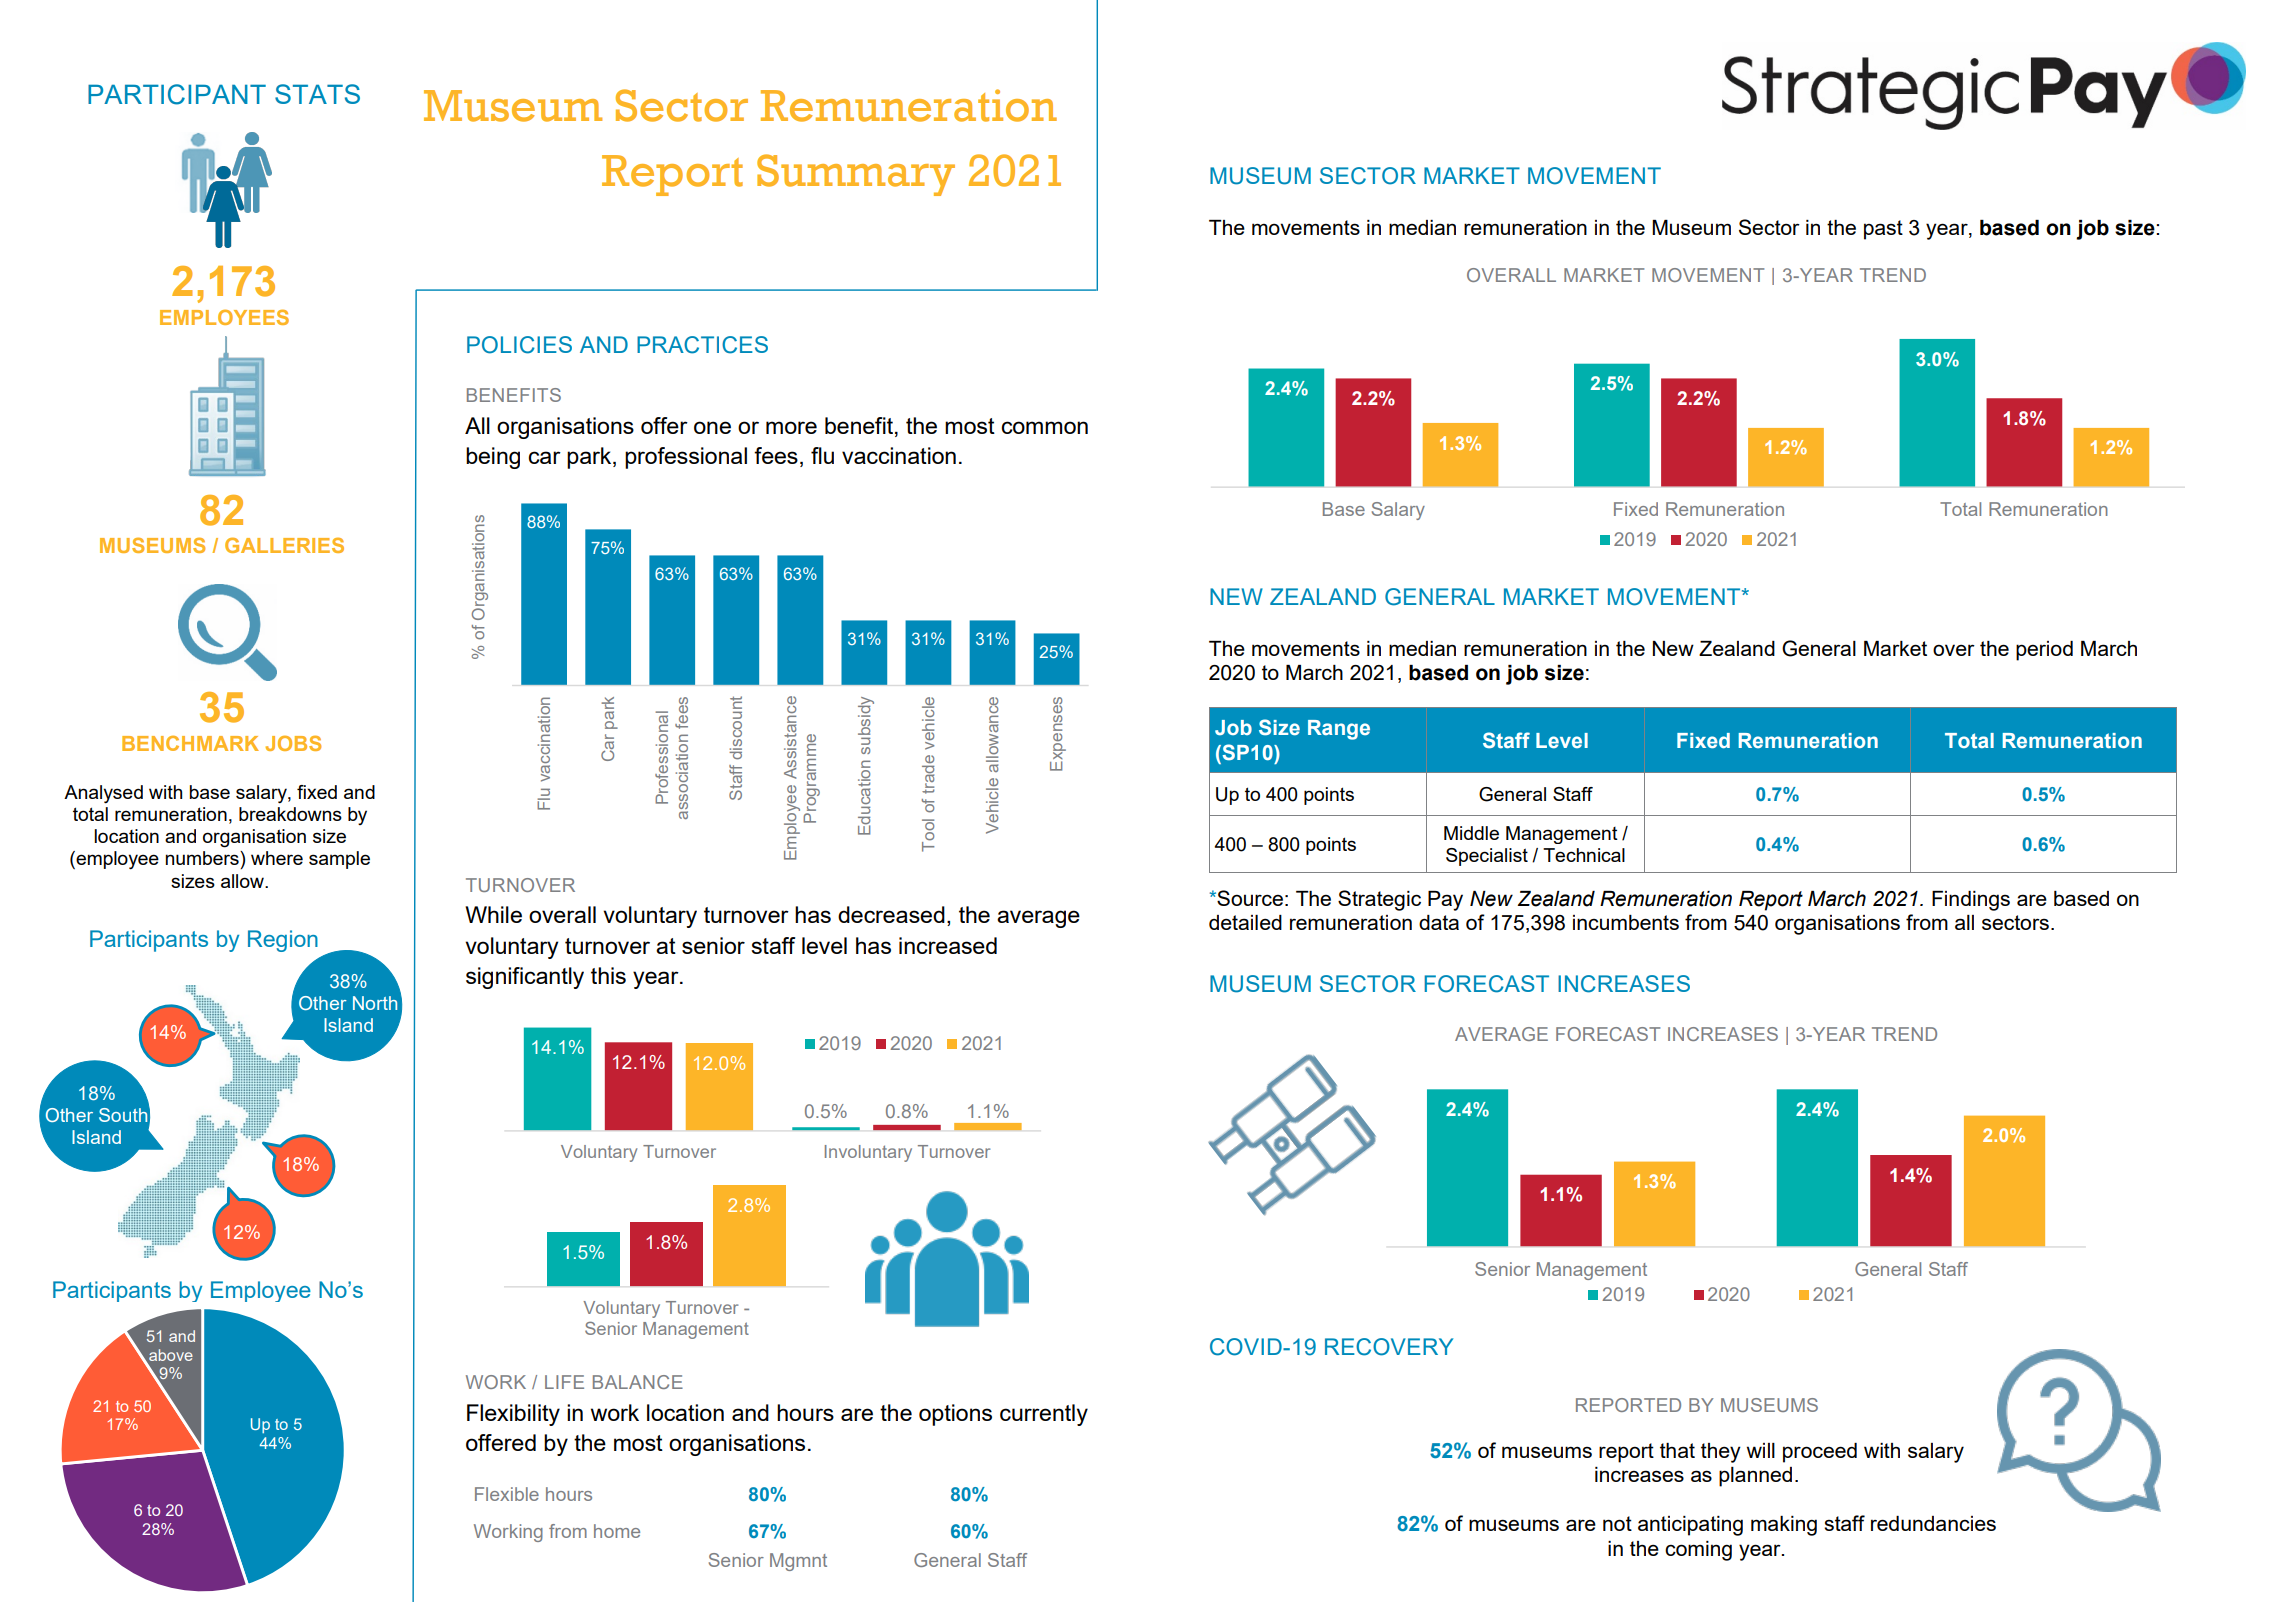 The image size is (2287, 1617). I want to click on making, so click(1784, 1526).
